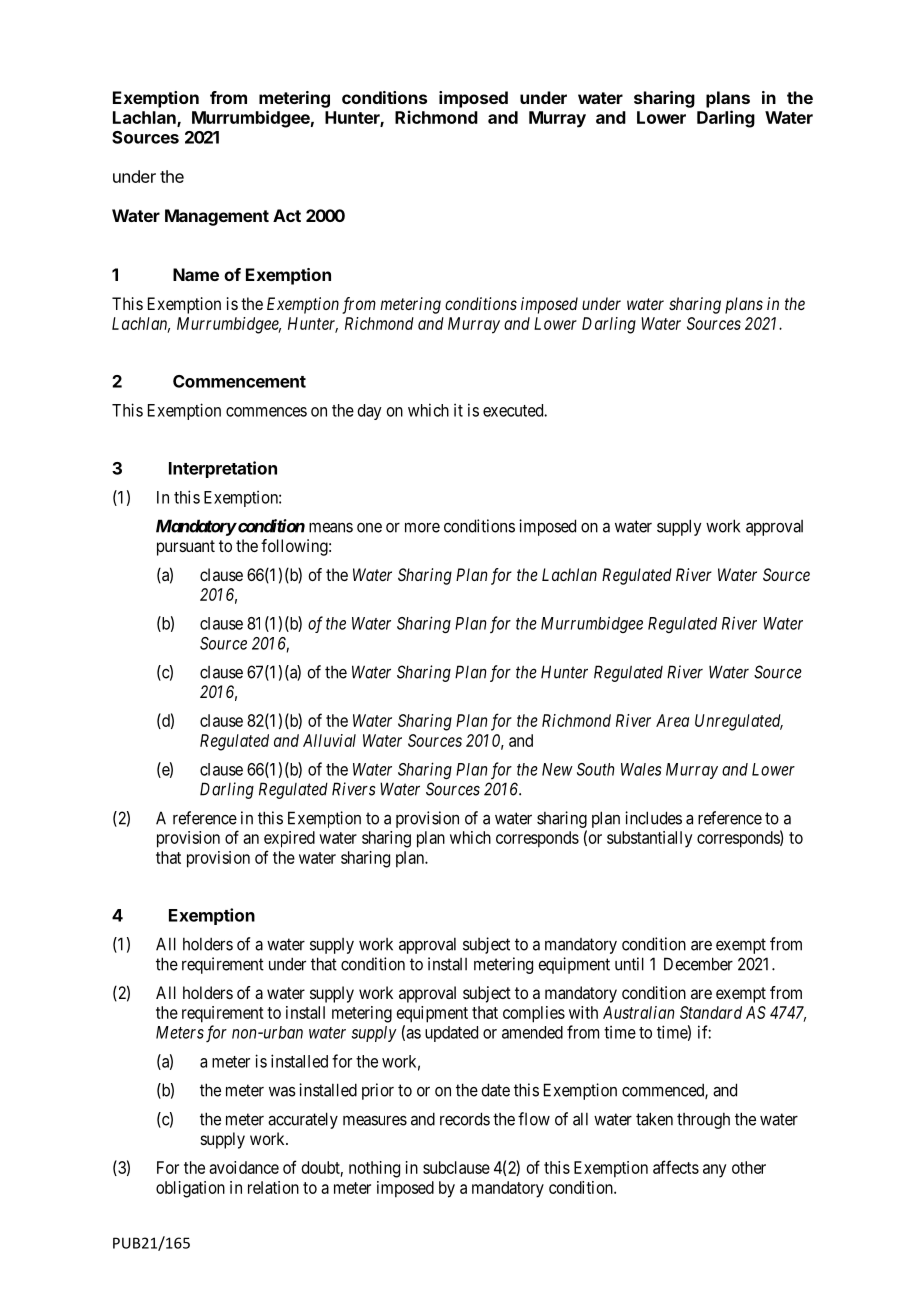 Image resolution: width=924 pixels, height=1308 pixels. What do you see at coordinates (244, 1167) in the screenshot?
I see `avoidance` at bounding box center [244, 1167].
